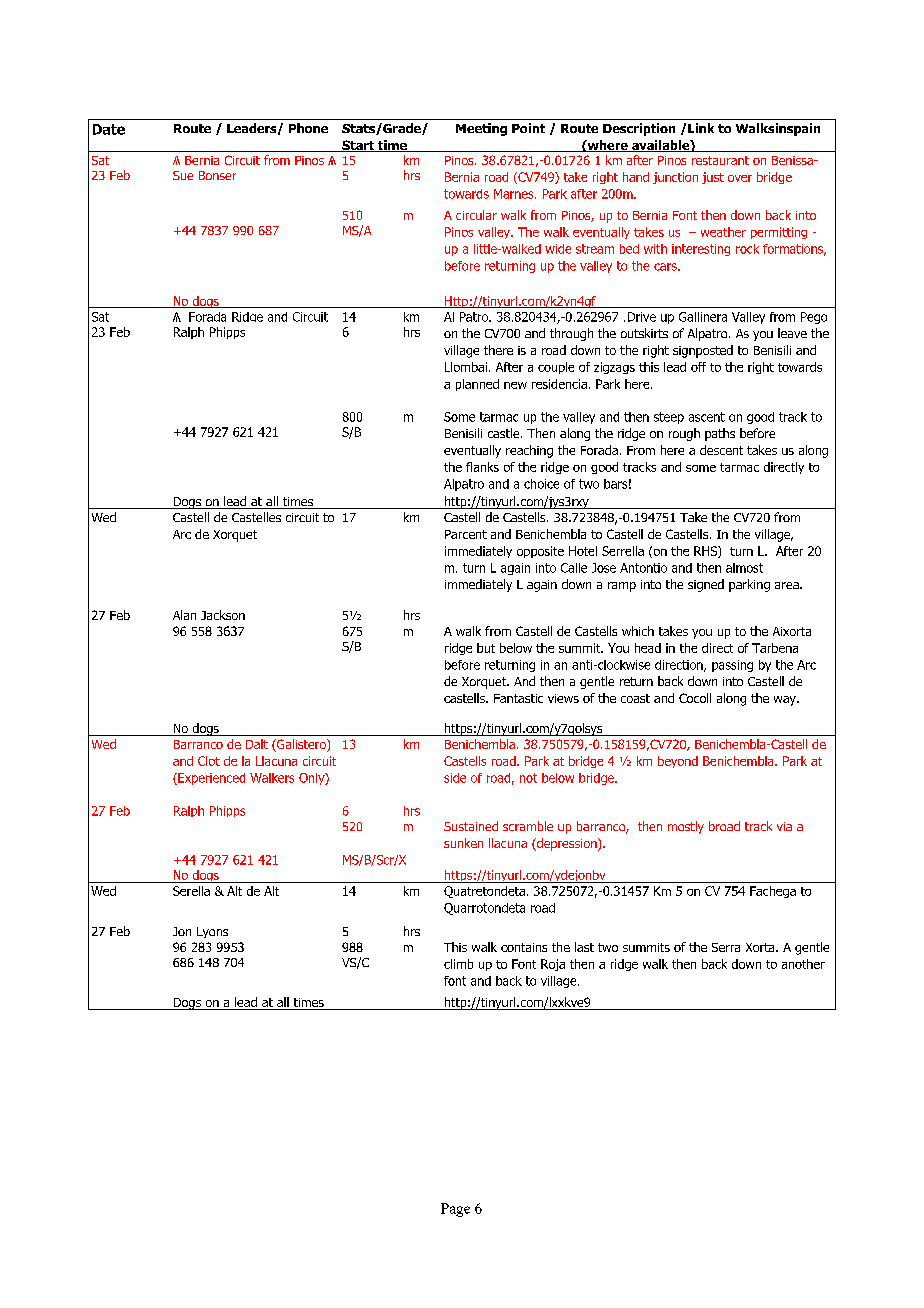 This image has height=1308, width=924. Describe the element at coordinates (477, 385) in the image. I see `planned` at that location.
